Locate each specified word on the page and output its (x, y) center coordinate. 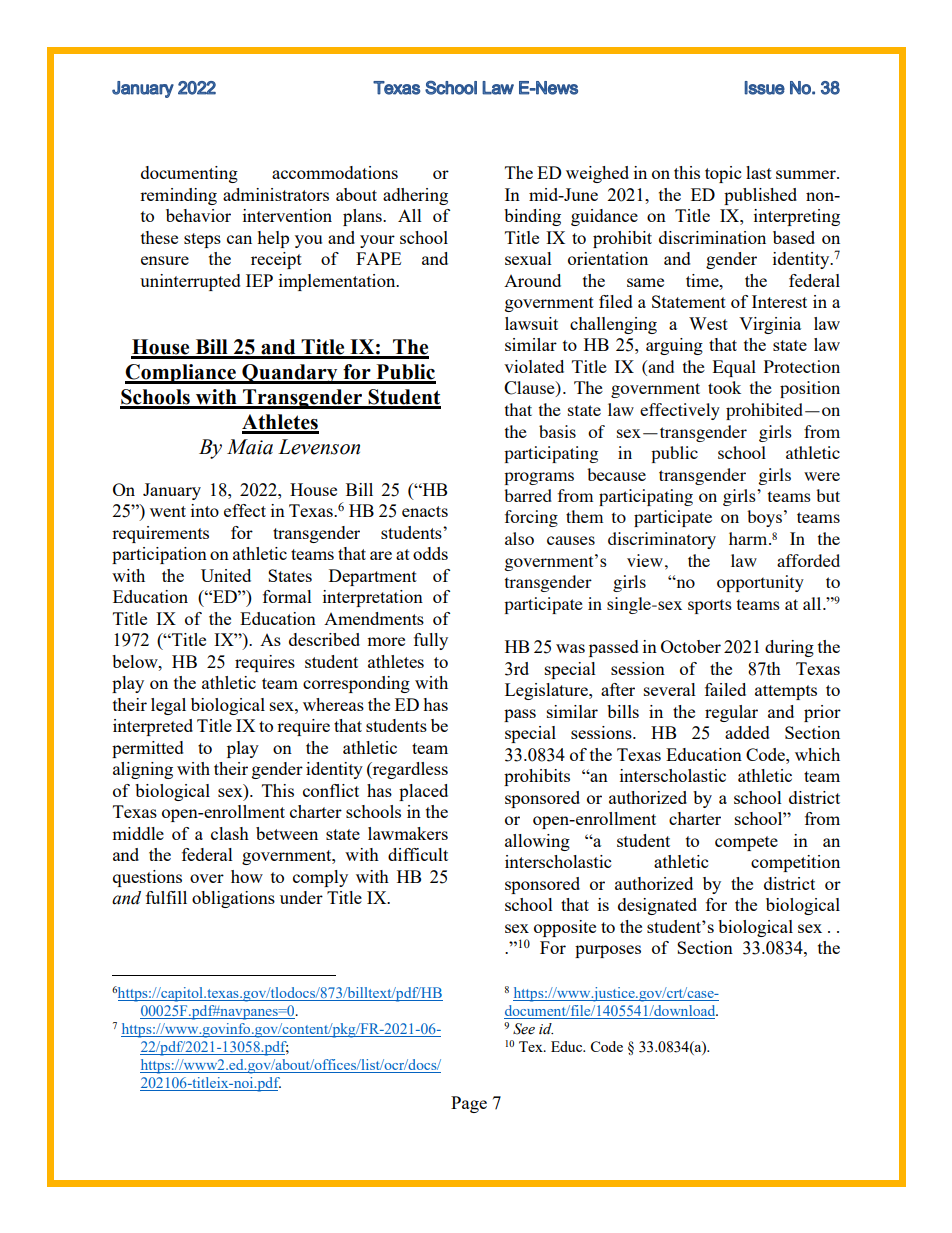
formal (287, 596)
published (760, 196)
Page (469, 1104)
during (789, 648)
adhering (415, 196)
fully (431, 641)
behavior (198, 215)
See (524, 1029)
